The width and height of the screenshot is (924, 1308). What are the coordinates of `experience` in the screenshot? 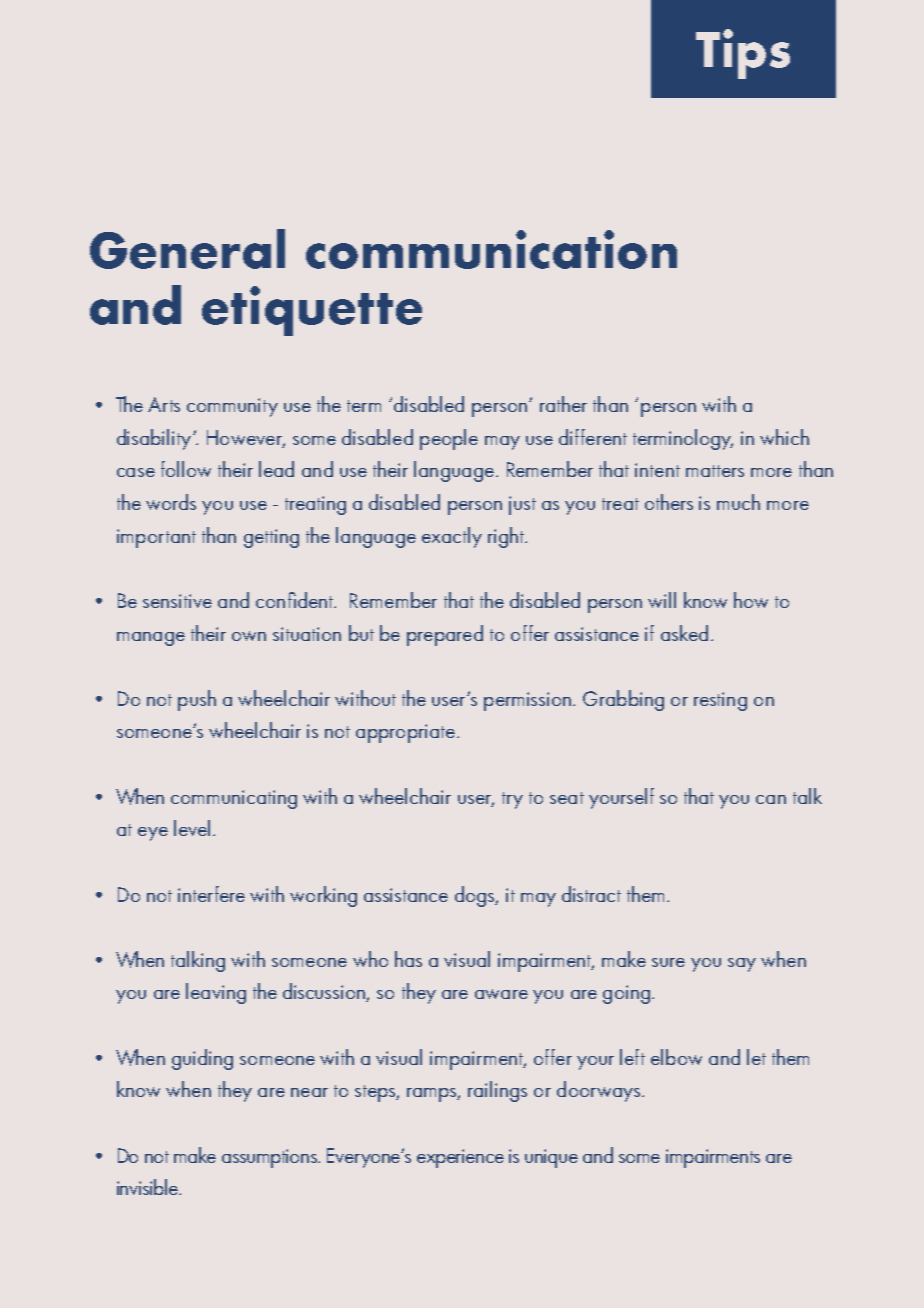 It's located at (460, 1158).
